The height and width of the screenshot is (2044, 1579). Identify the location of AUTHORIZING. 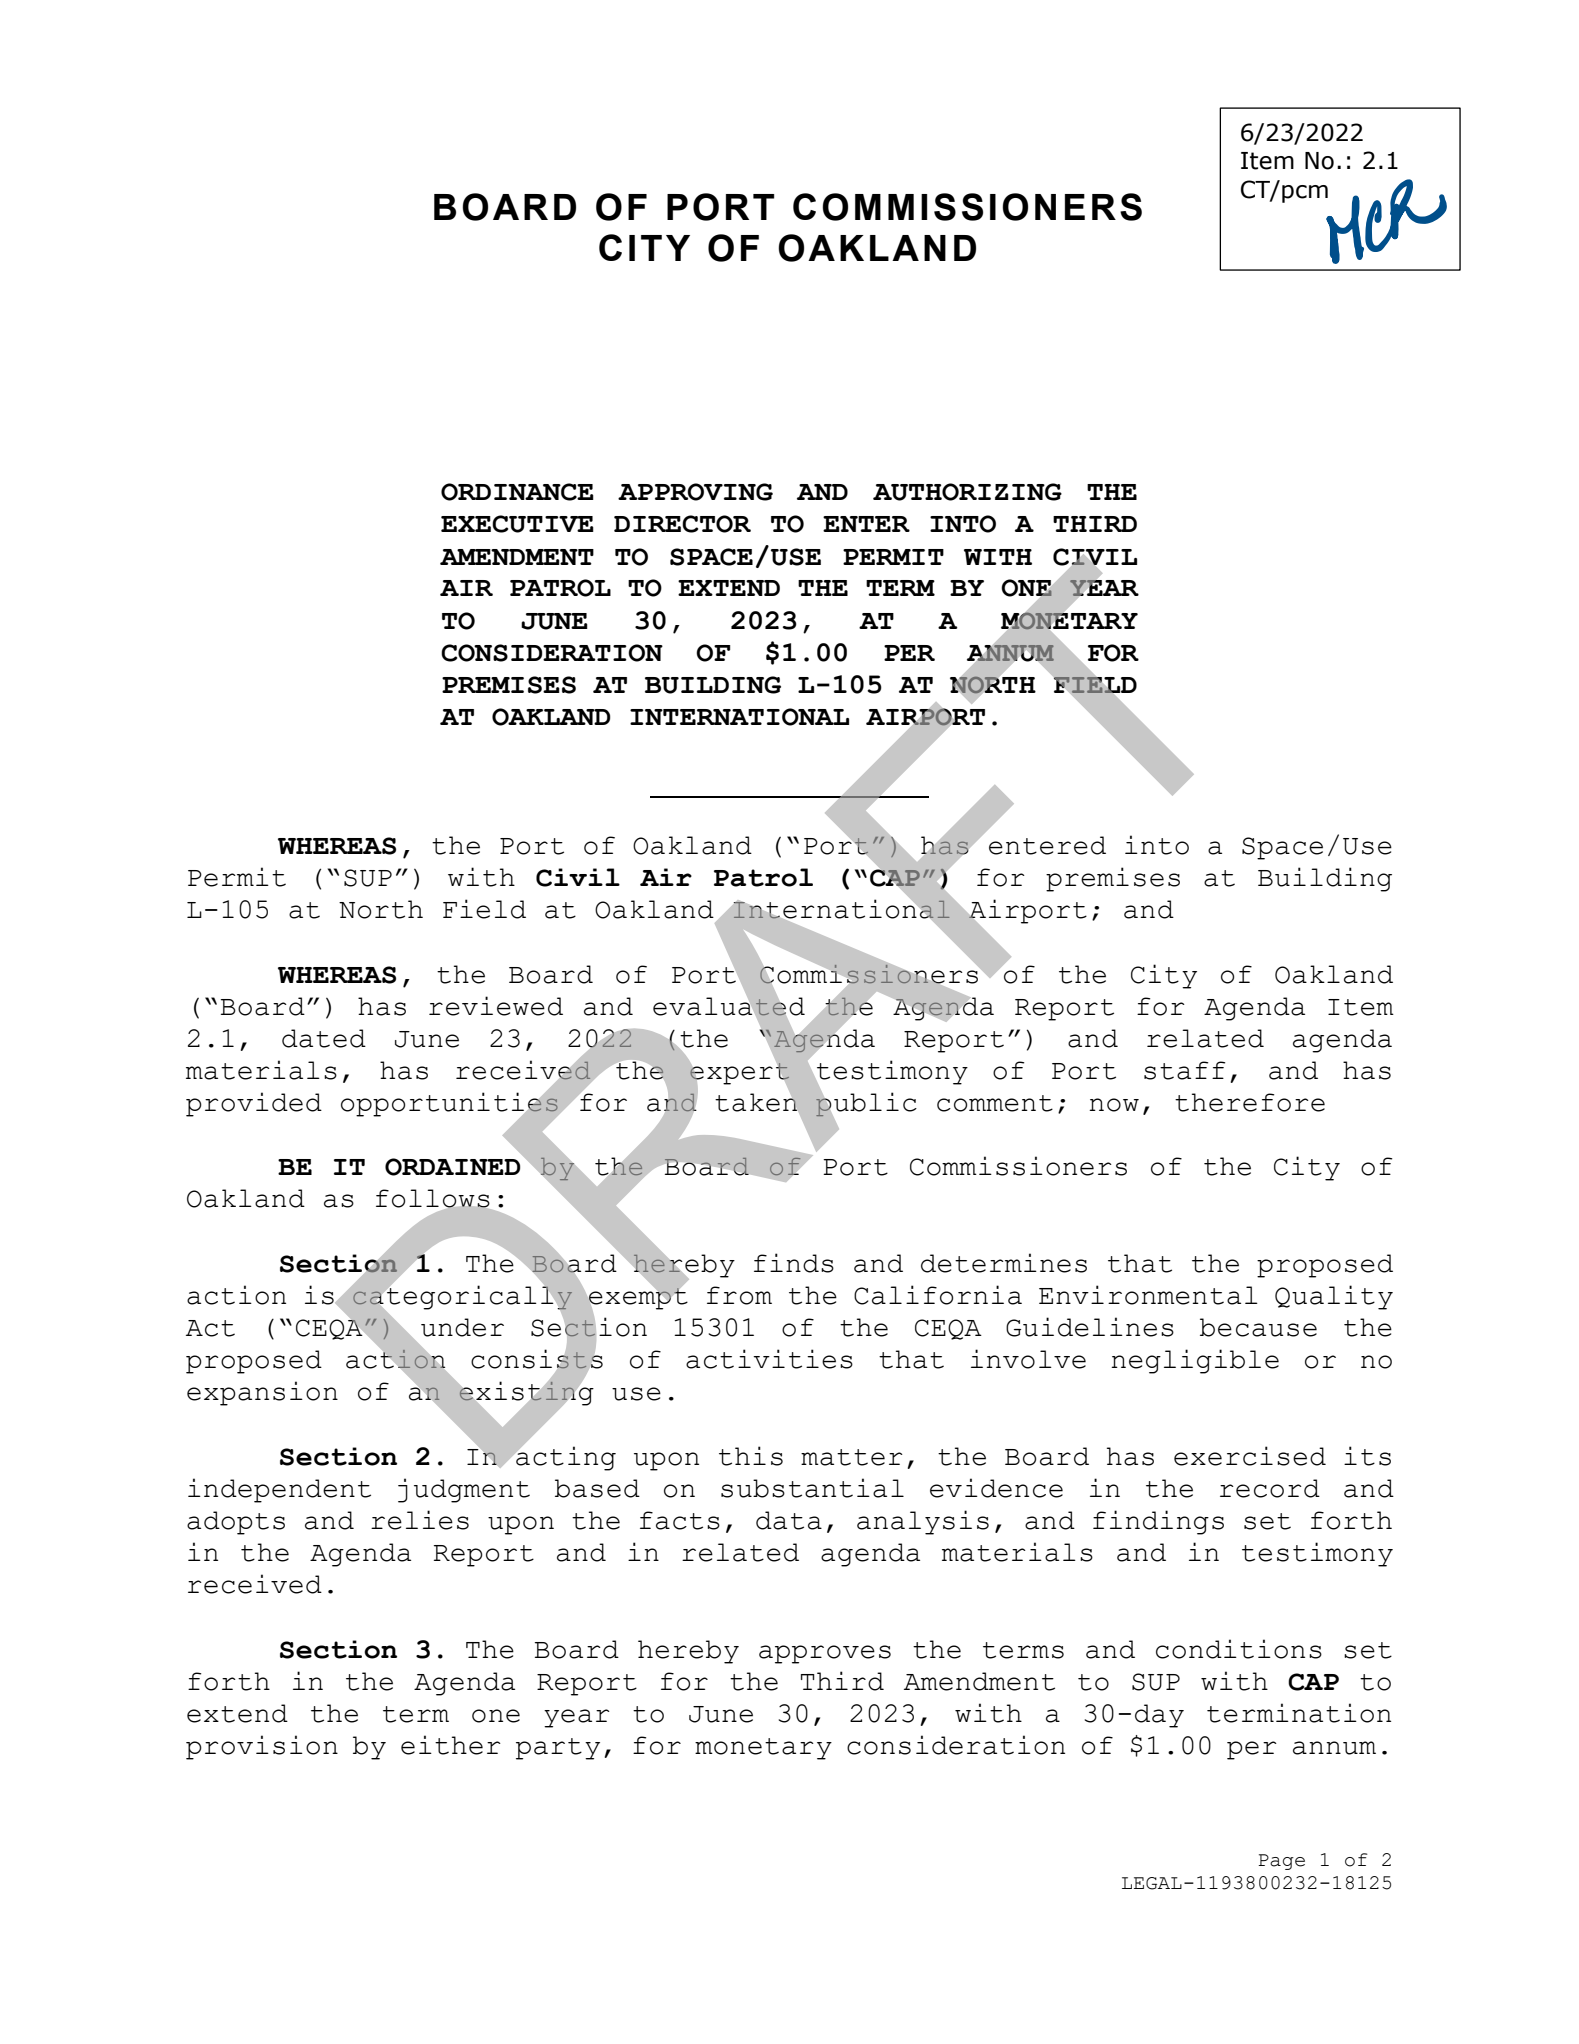
(967, 492).
